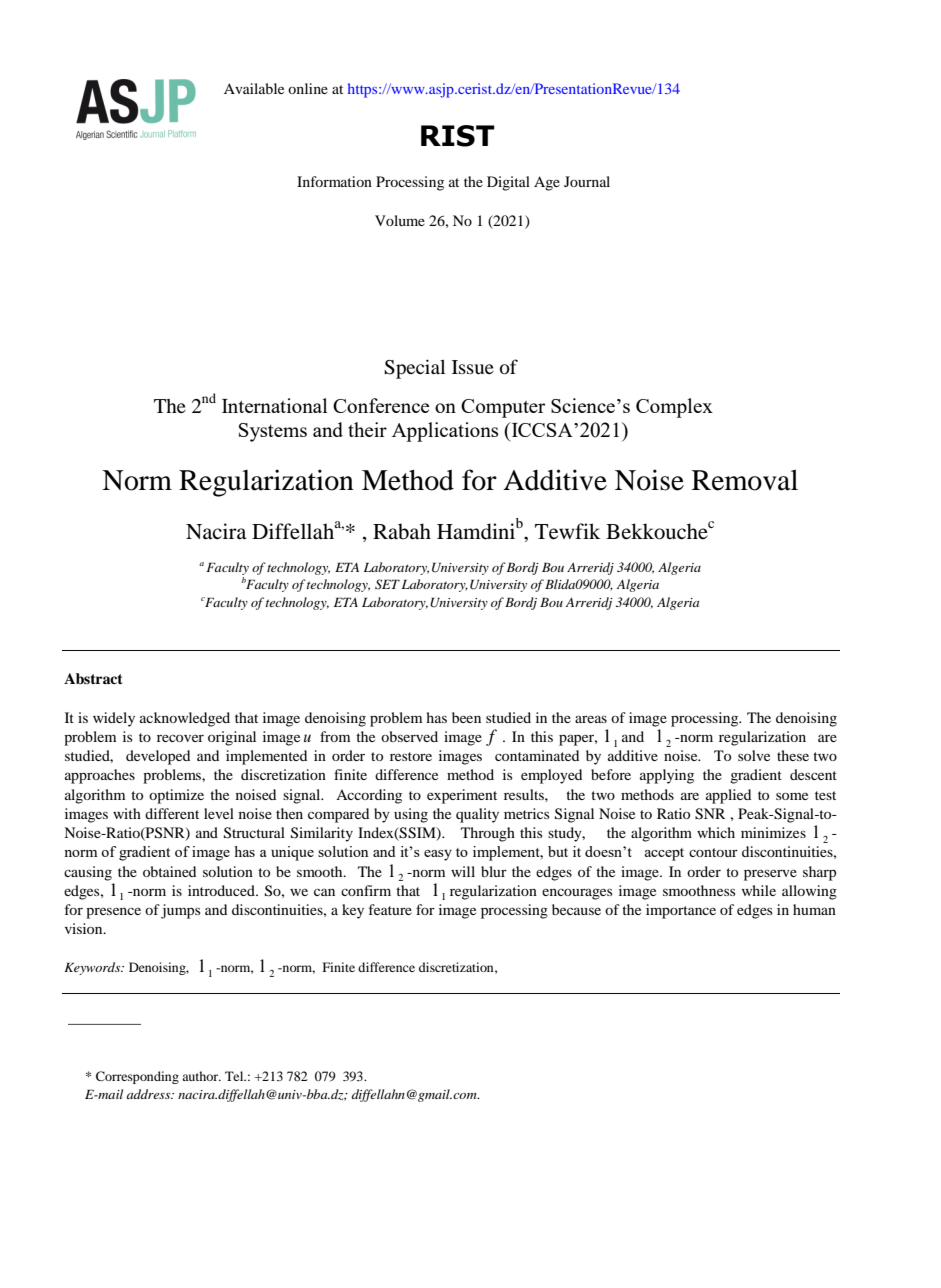 The image size is (941, 1288). What do you see at coordinates (445, 432) in the document?
I see `Applications` at bounding box center [445, 432].
